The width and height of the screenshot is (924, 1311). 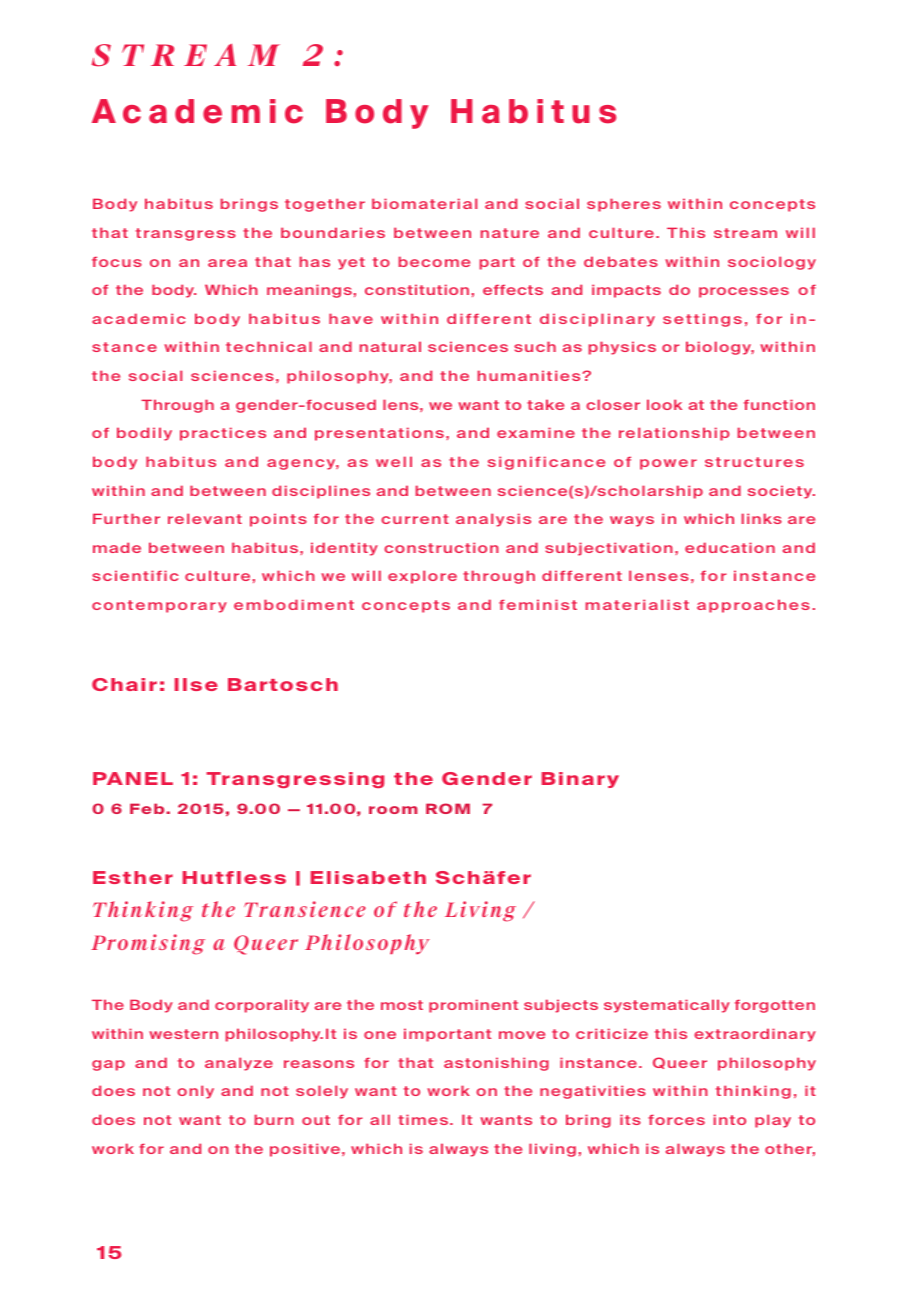 I want to click on Chair, so click(x=124, y=684).
